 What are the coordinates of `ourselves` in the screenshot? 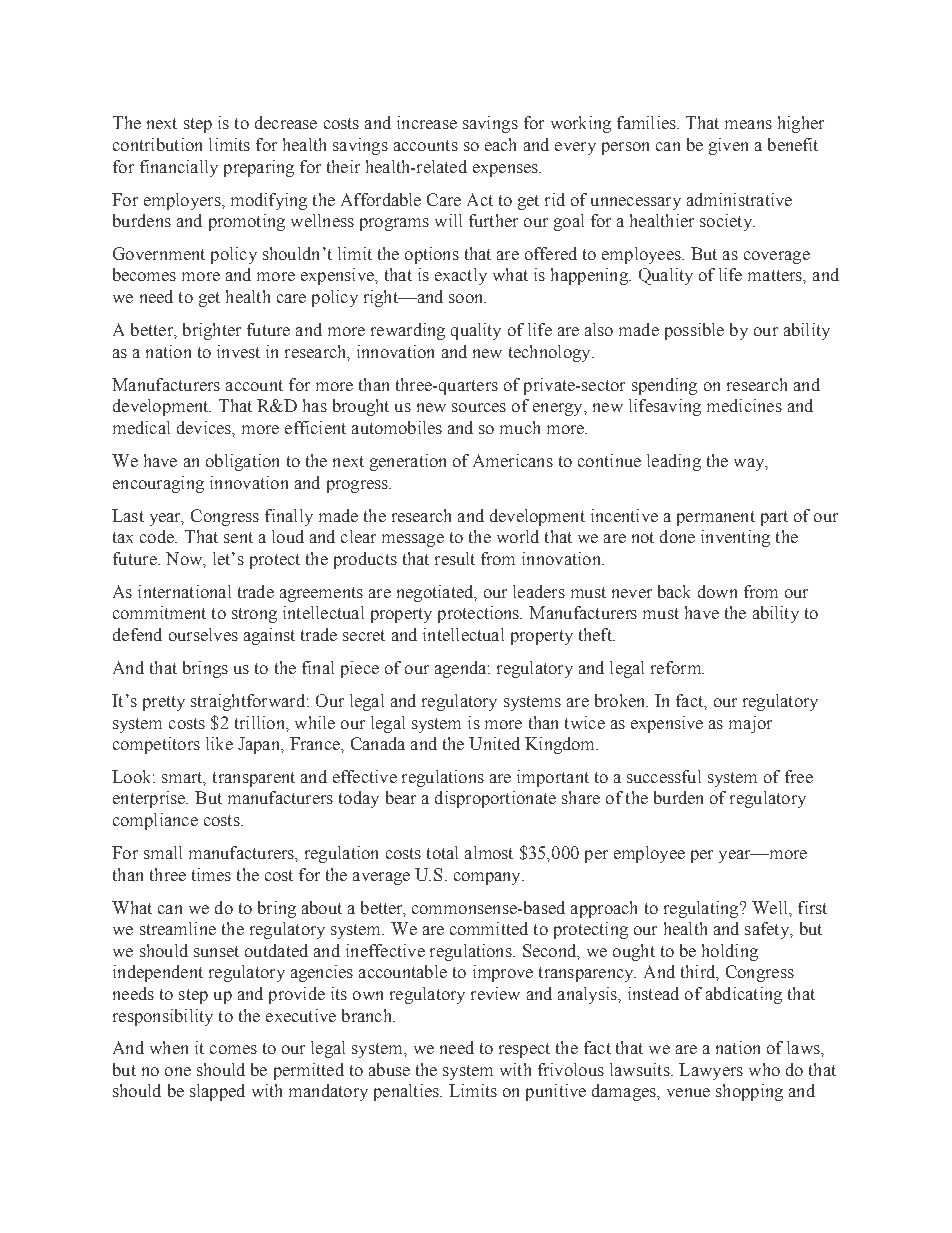 It's located at (203, 634).
